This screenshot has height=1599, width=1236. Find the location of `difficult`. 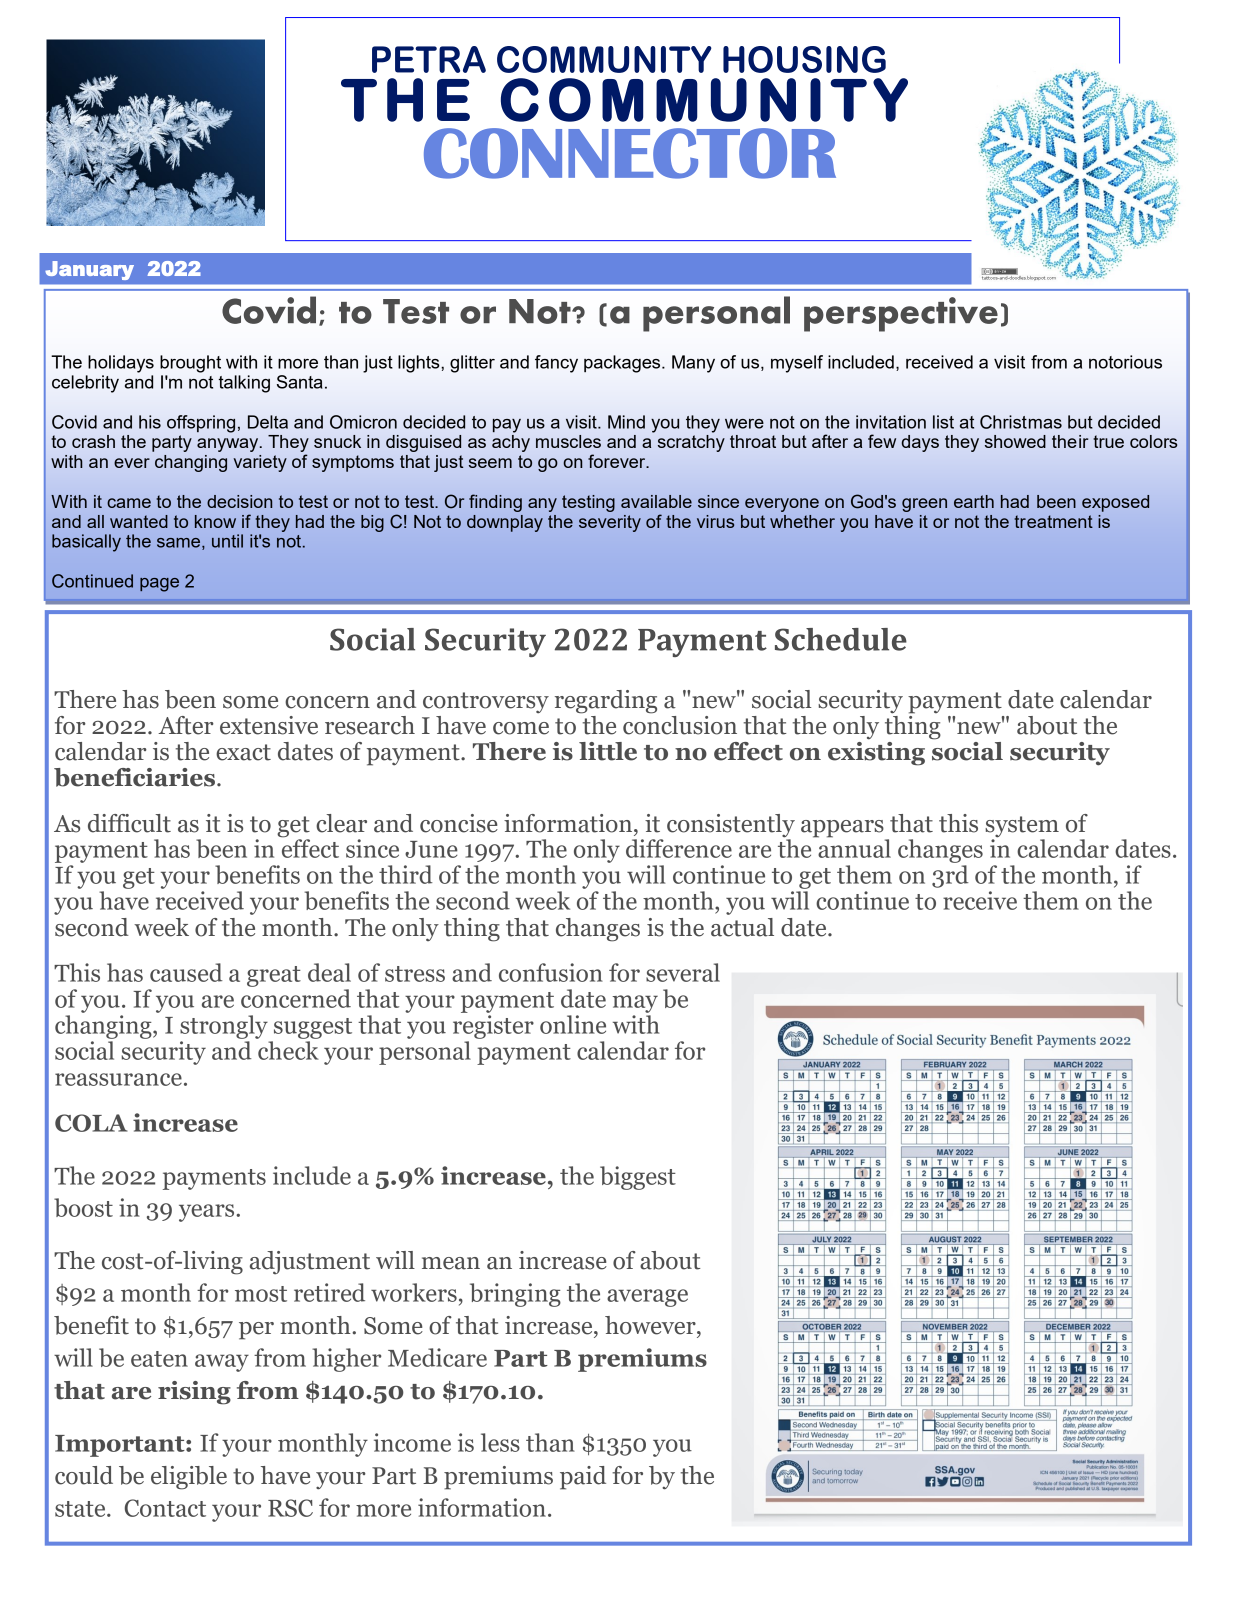

difficult is located at coordinates (129, 823).
